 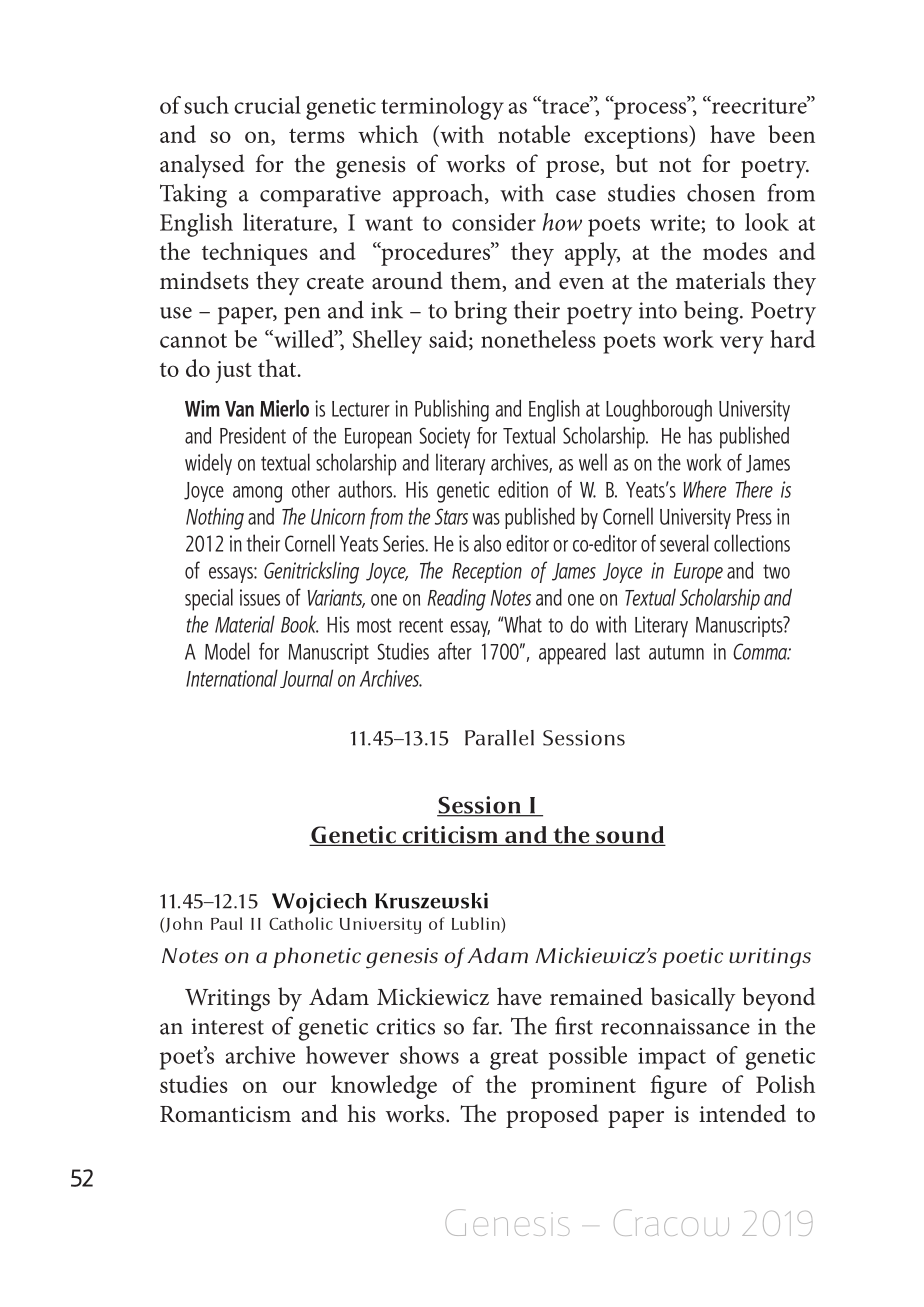 I want to click on Paul, so click(x=226, y=923).
